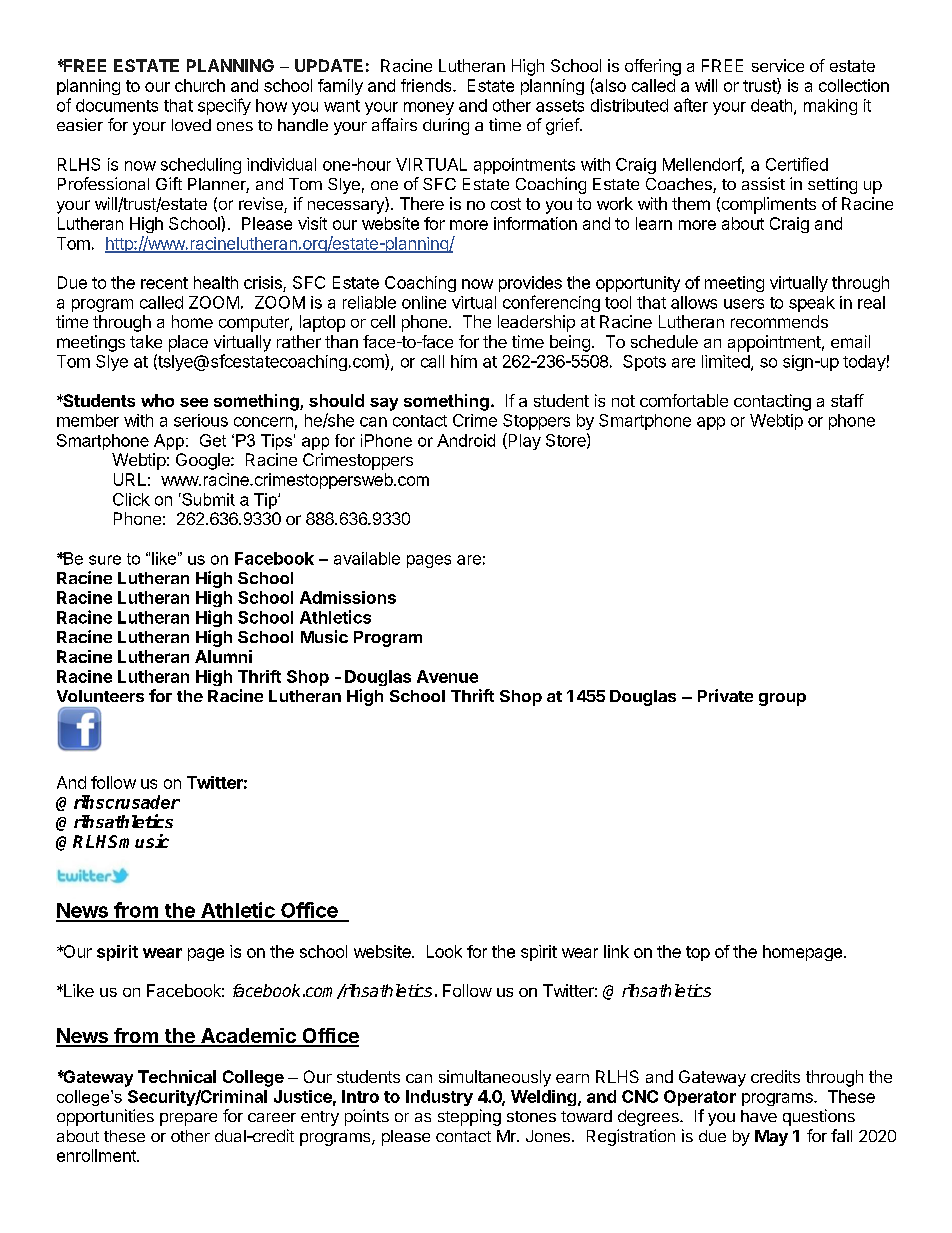 This document has height=1233, width=952. Describe the element at coordinates (782, 699) in the document. I see `group` at that location.
